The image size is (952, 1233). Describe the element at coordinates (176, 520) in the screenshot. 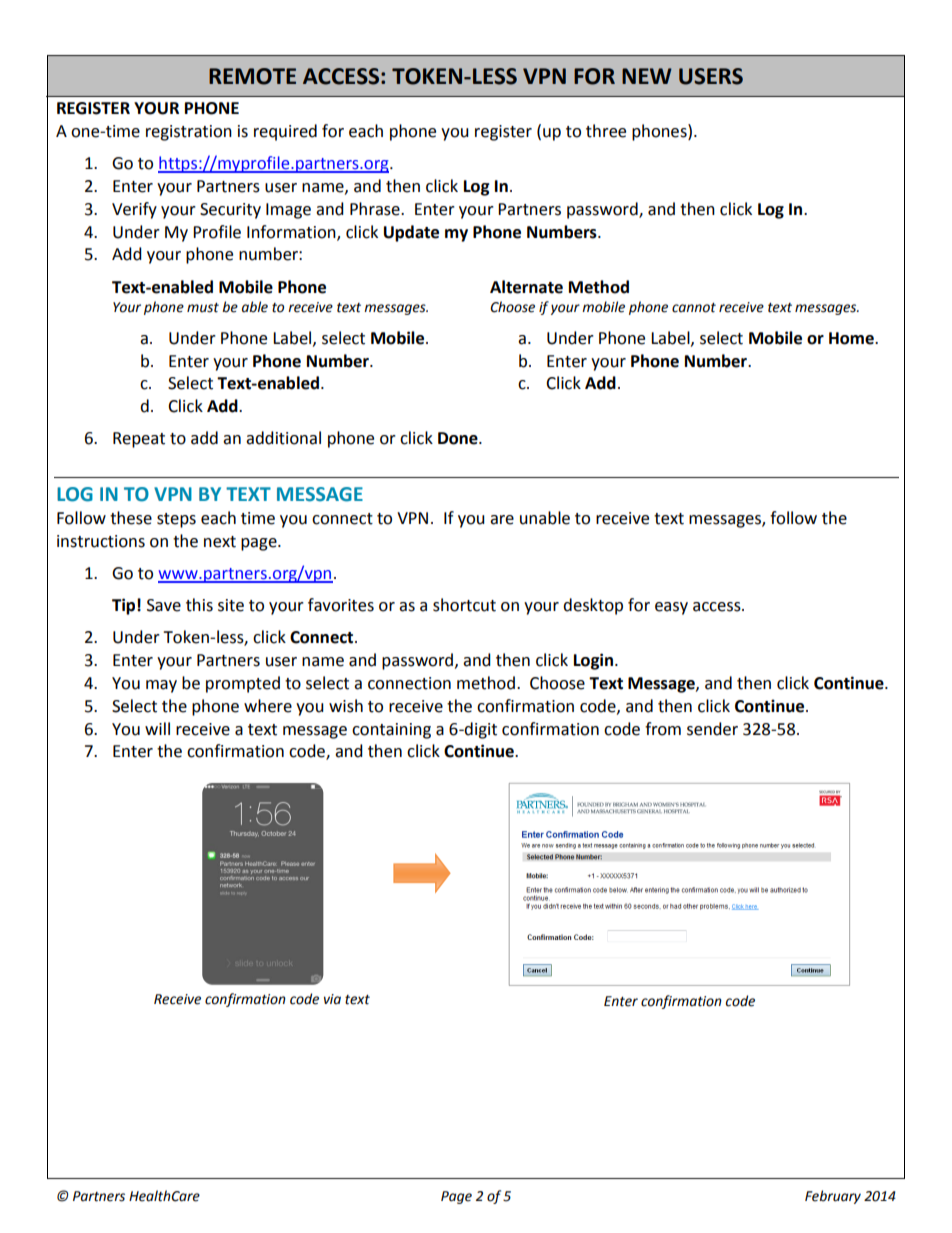

I see `steps` at that location.
